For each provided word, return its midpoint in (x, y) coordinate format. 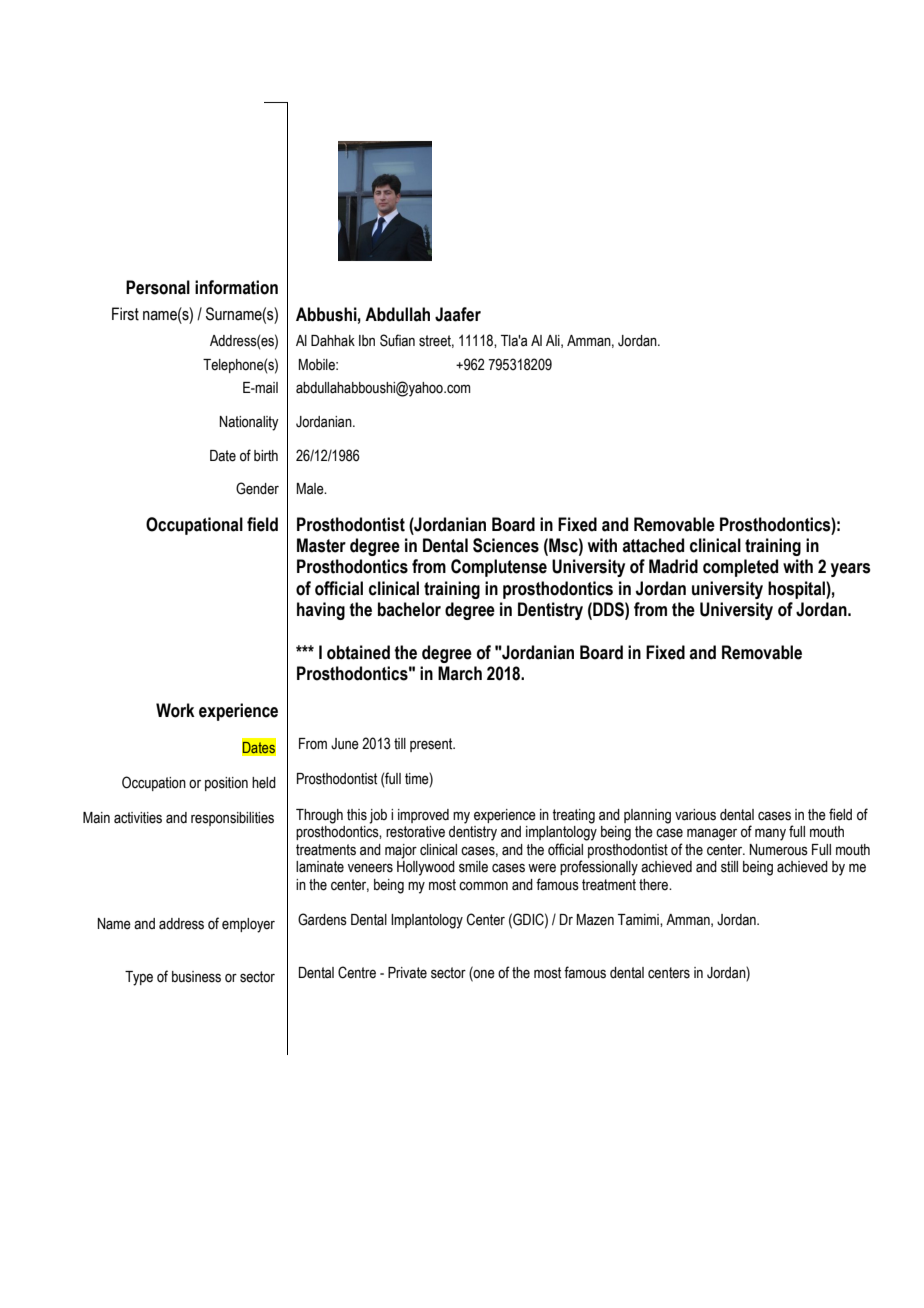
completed (740, 568)
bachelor (409, 609)
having (321, 611)
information (236, 287)
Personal (158, 287)
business (196, 977)
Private (407, 973)
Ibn (367, 341)
